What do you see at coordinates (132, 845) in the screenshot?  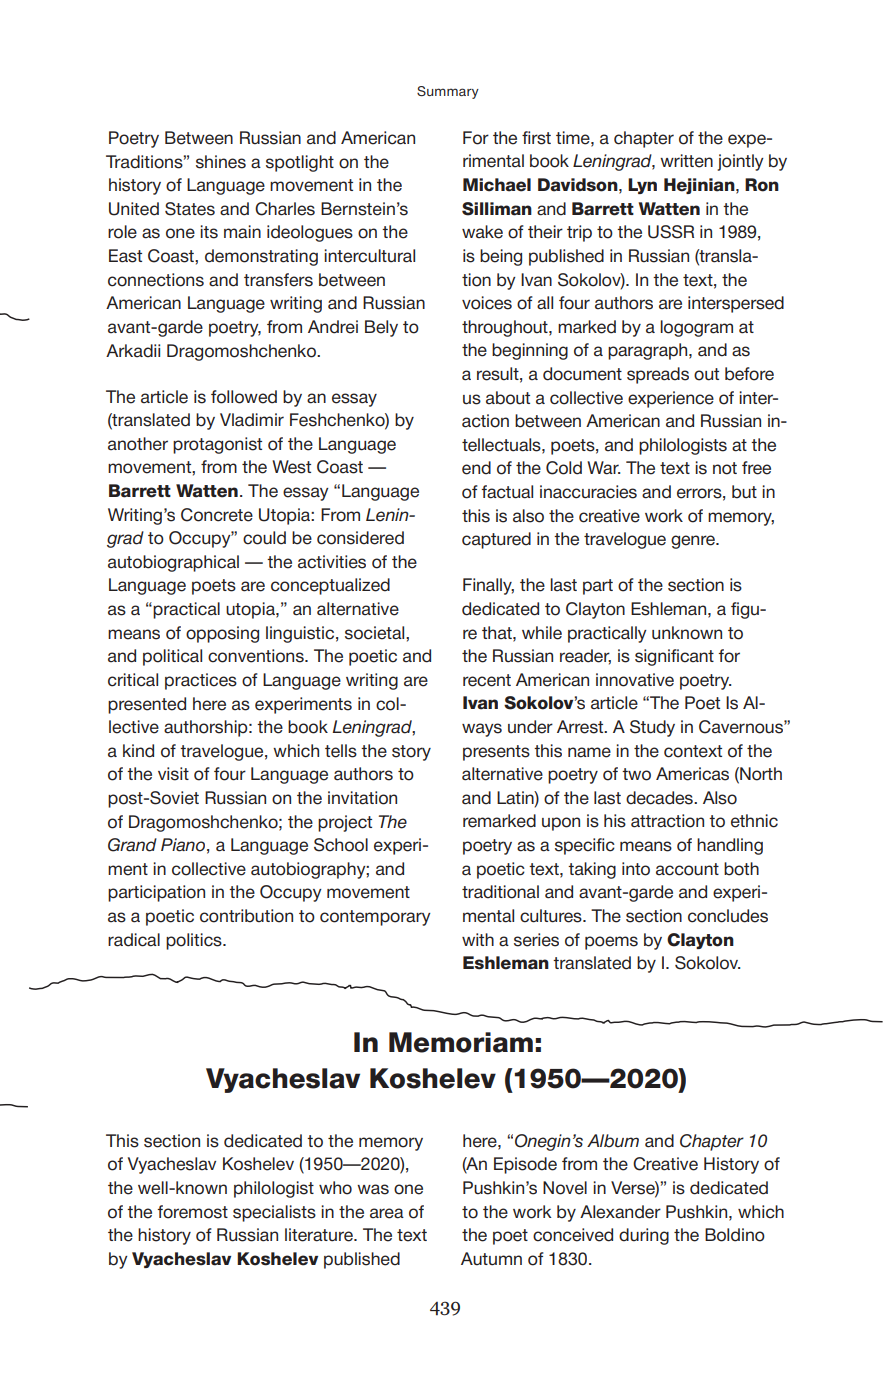 I see `Grand` at bounding box center [132, 845].
